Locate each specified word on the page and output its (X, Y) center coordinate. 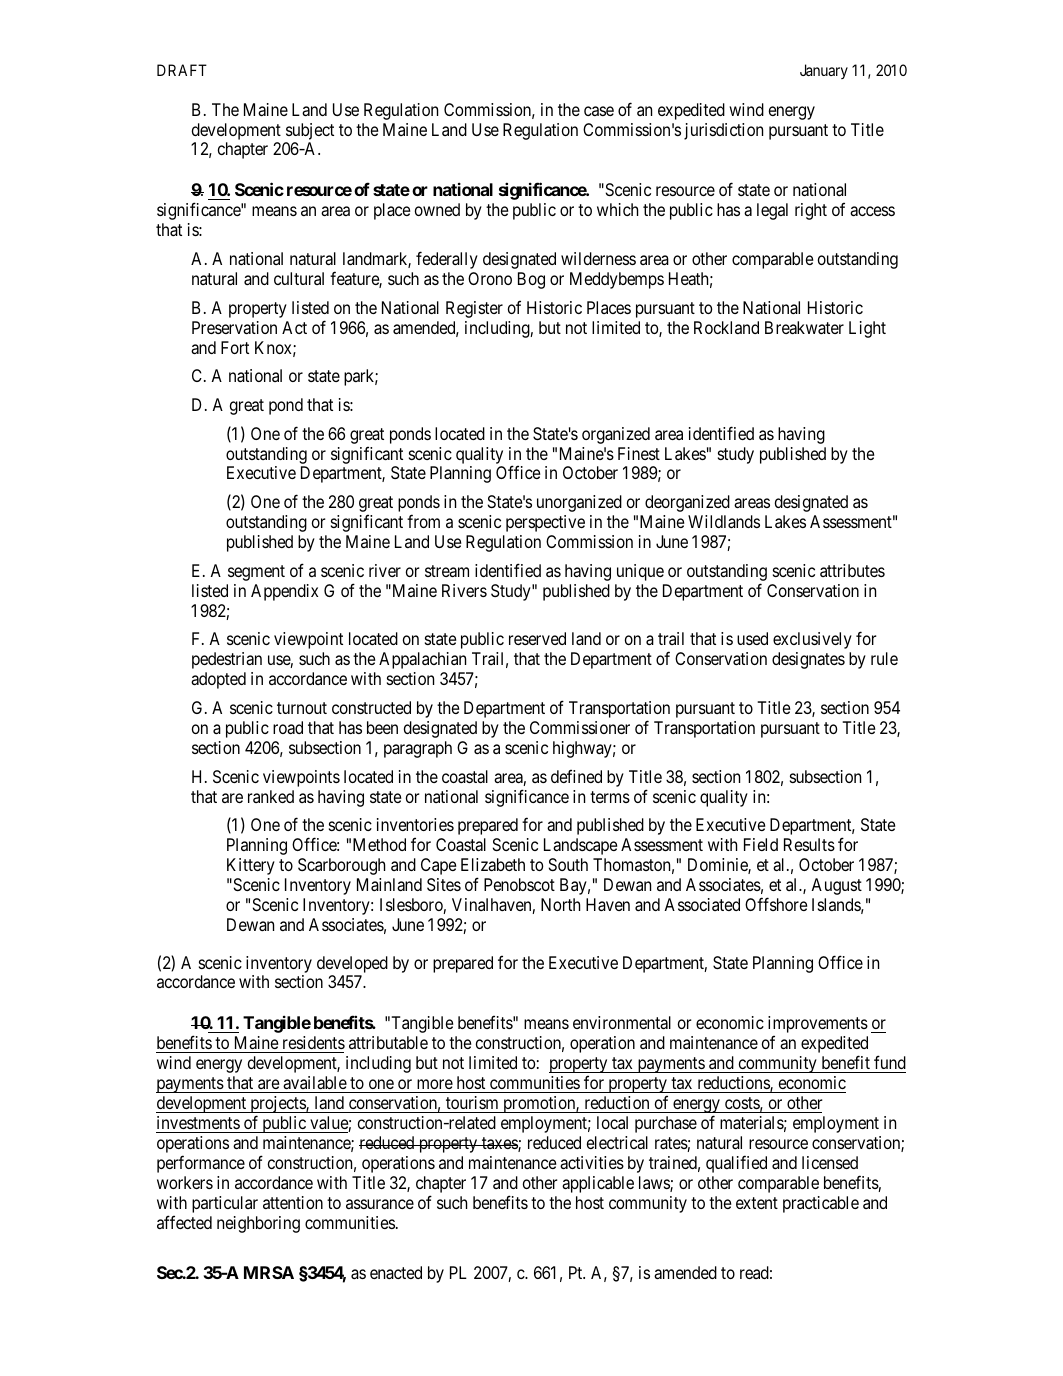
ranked (271, 796)
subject (310, 131)
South (568, 864)
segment (256, 573)
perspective (545, 523)
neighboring (258, 1224)
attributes (852, 570)
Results (809, 844)
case (599, 111)
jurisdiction (723, 131)
